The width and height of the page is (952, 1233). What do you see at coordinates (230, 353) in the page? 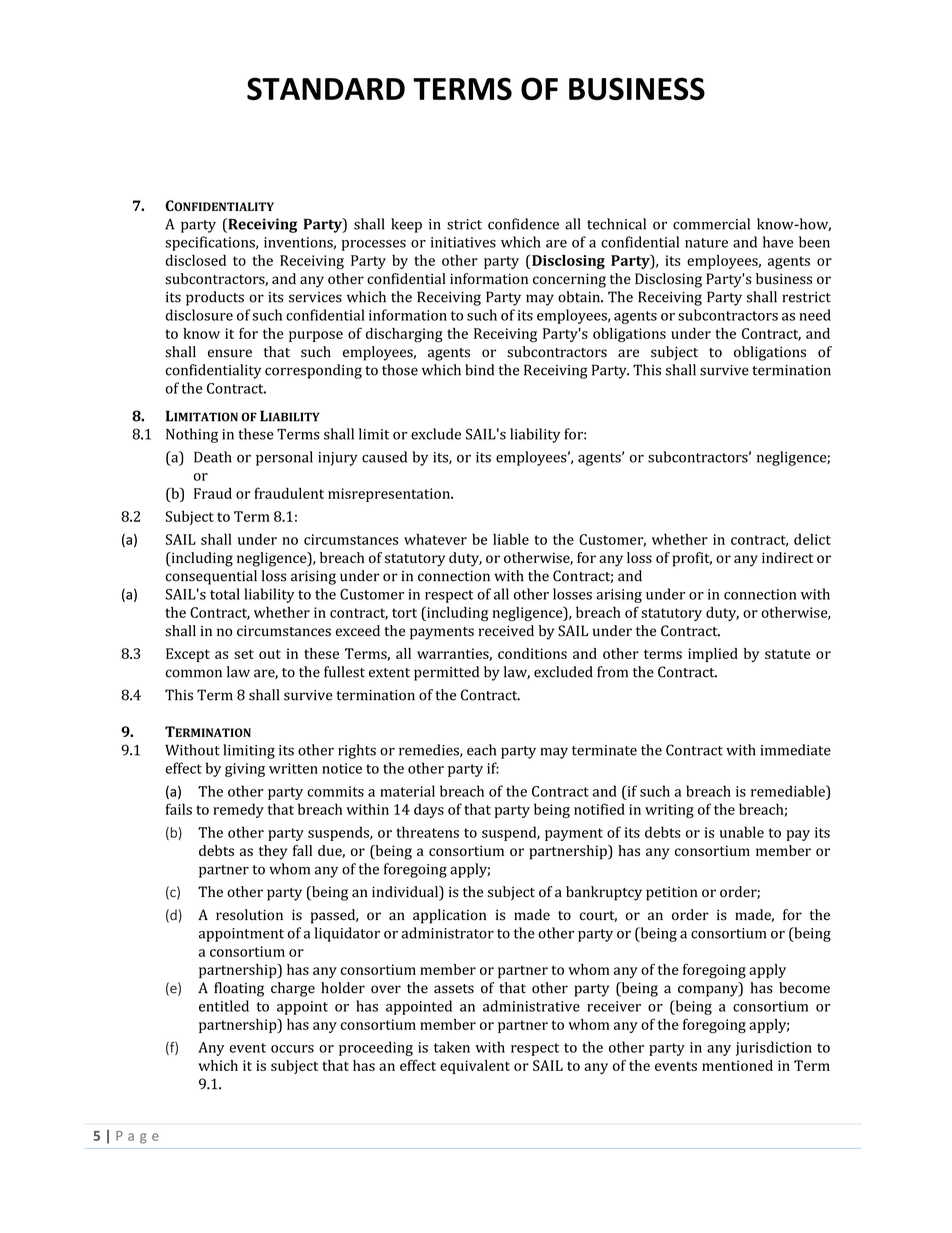
I see `ensure` at bounding box center [230, 353].
